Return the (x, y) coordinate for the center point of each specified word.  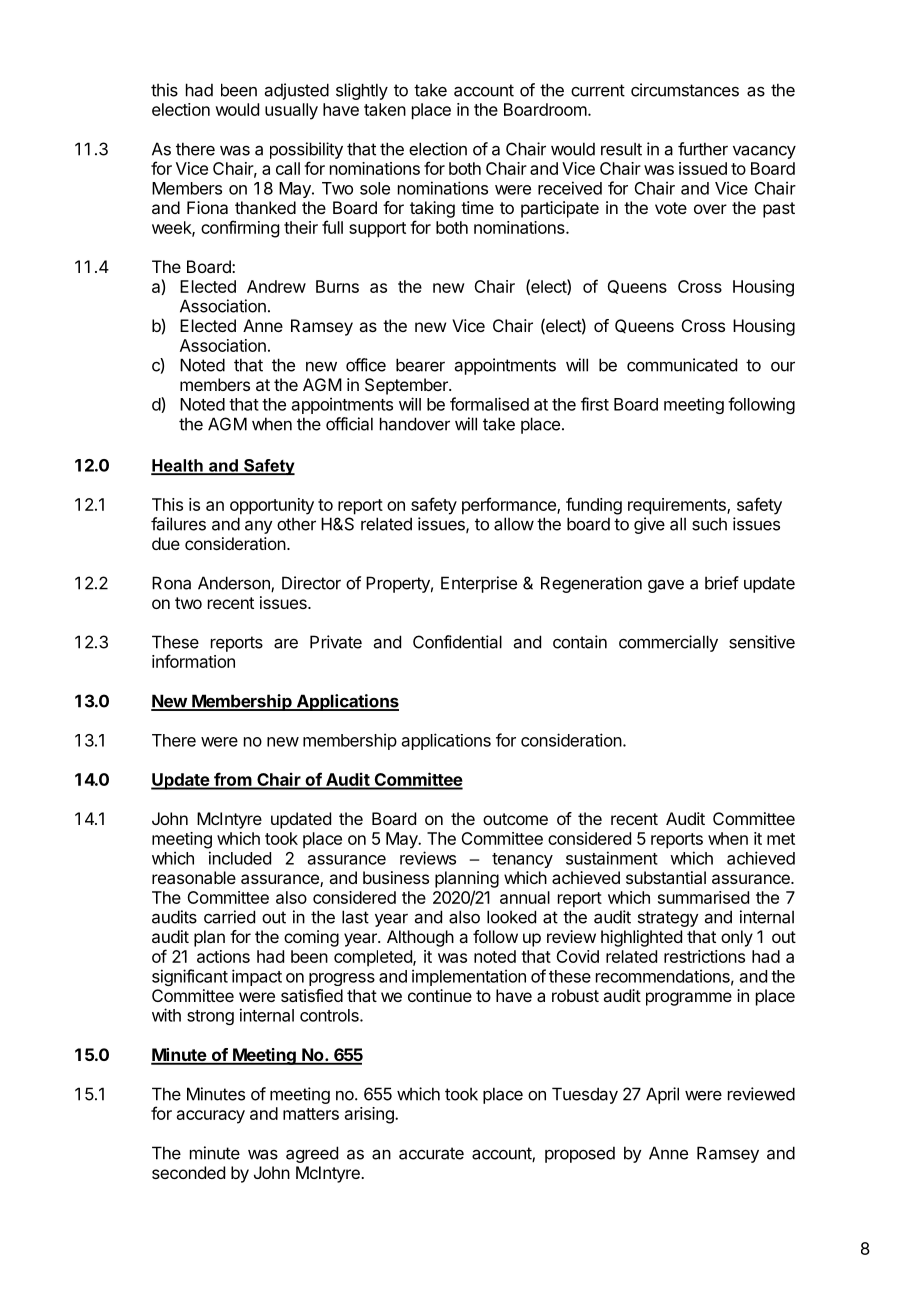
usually (291, 111)
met (781, 839)
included (240, 858)
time (477, 207)
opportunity (272, 506)
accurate (431, 1153)
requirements (678, 506)
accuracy (211, 1117)
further (703, 149)
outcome (515, 819)
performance (510, 506)
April (662, 1095)
